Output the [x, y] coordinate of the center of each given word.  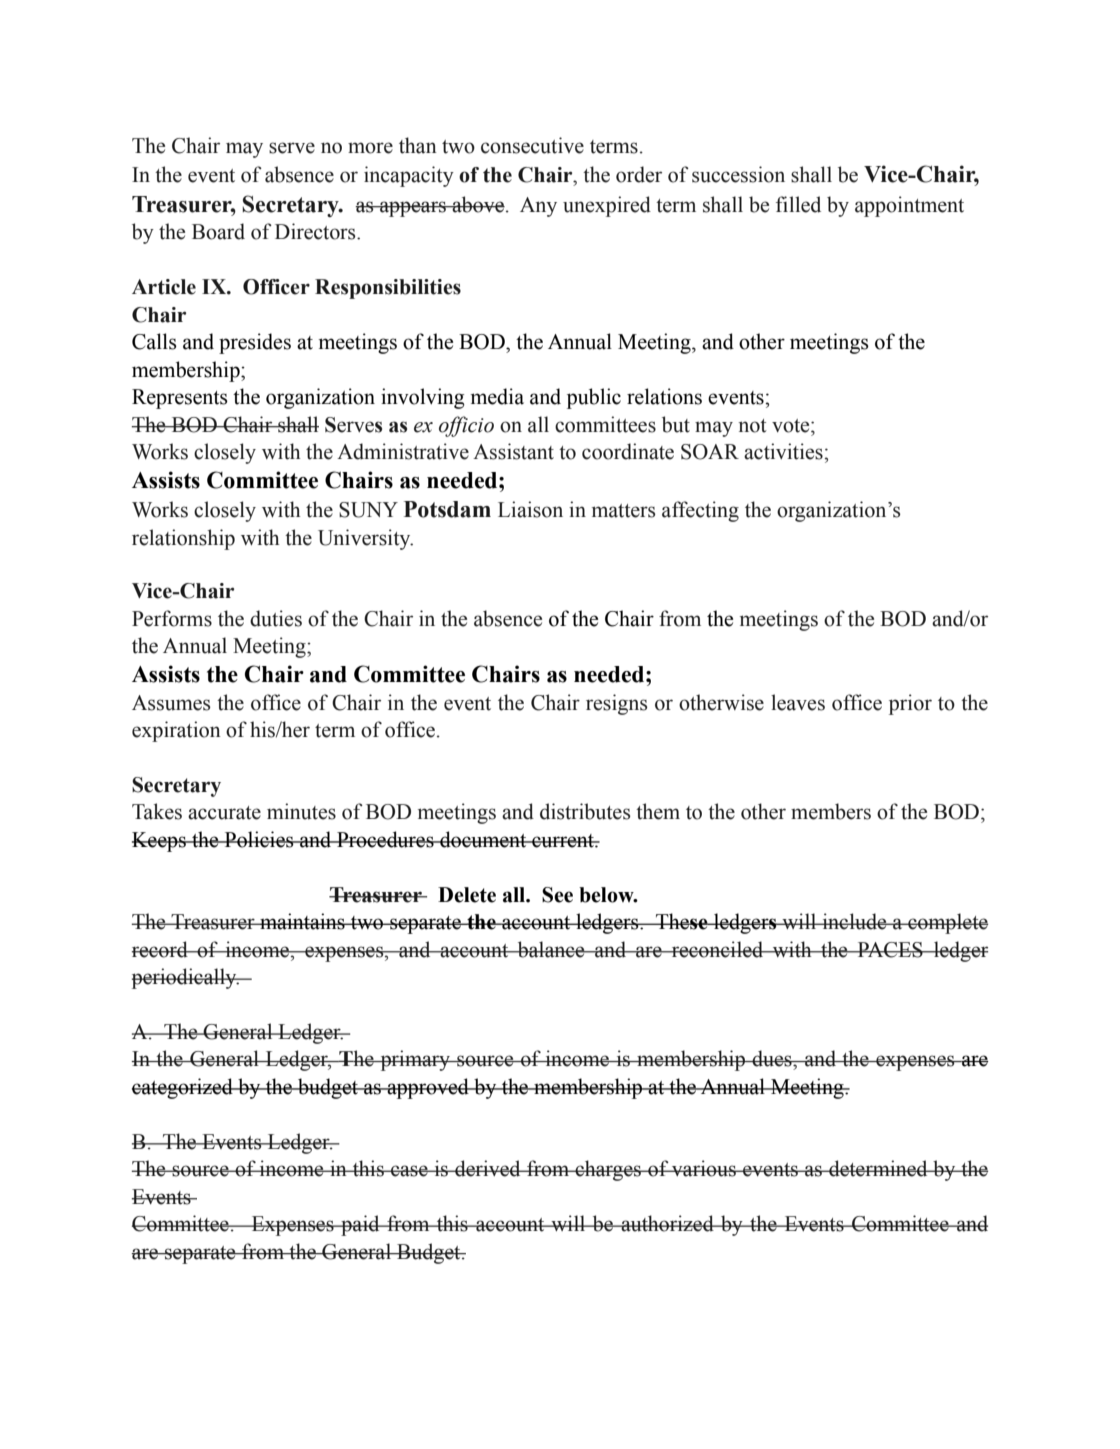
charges [608, 1170]
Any [538, 207]
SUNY [368, 510]
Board [218, 231]
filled [798, 204]
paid [360, 1225]
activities [783, 451]
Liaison [530, 509]
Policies [259, 839]
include [854, 921]
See [557, 895]
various [704, 1168]
